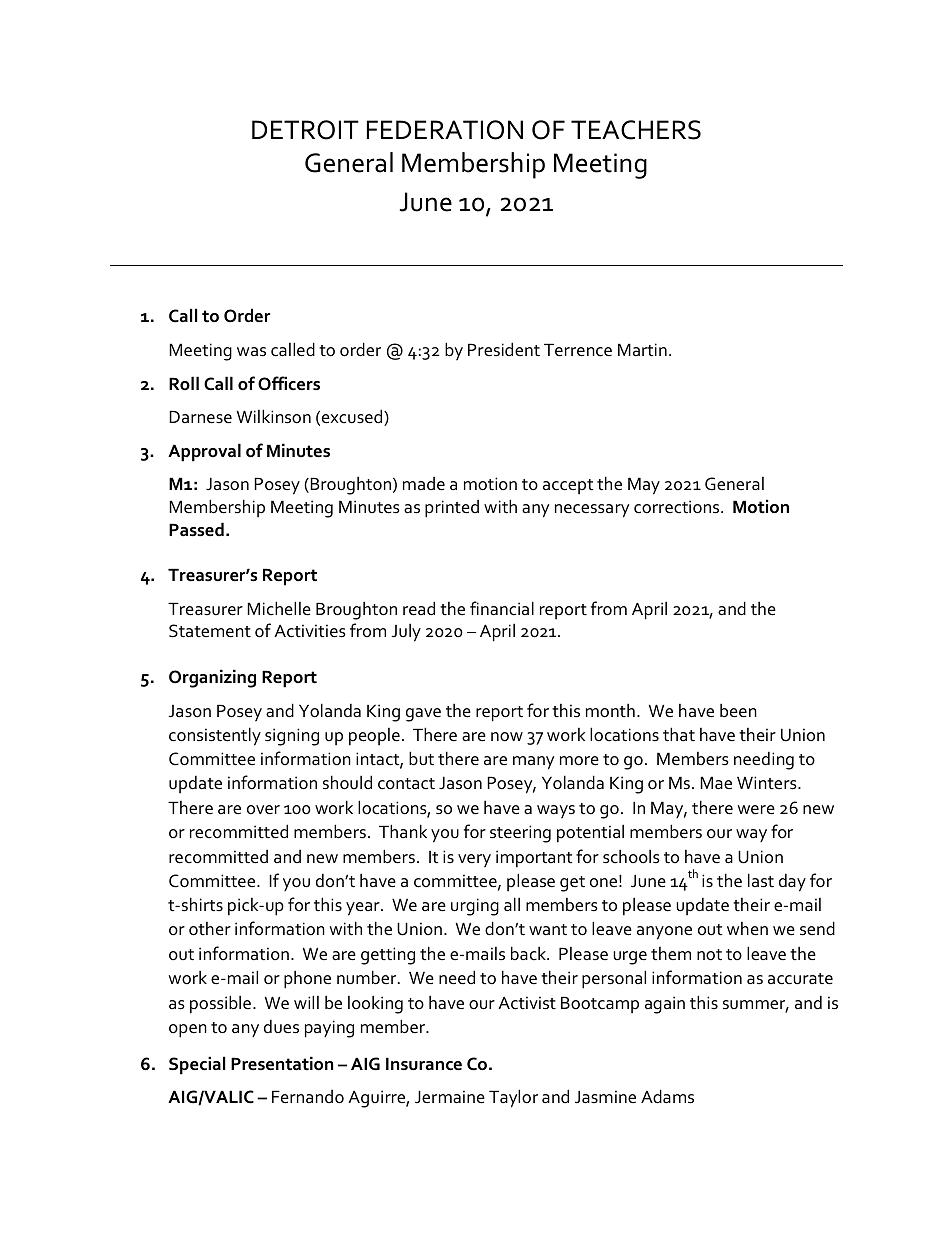 The width and height of the document is (952, 1233). Describe the element at coordinates (504, 349) in the document. I see `President` at that location.
